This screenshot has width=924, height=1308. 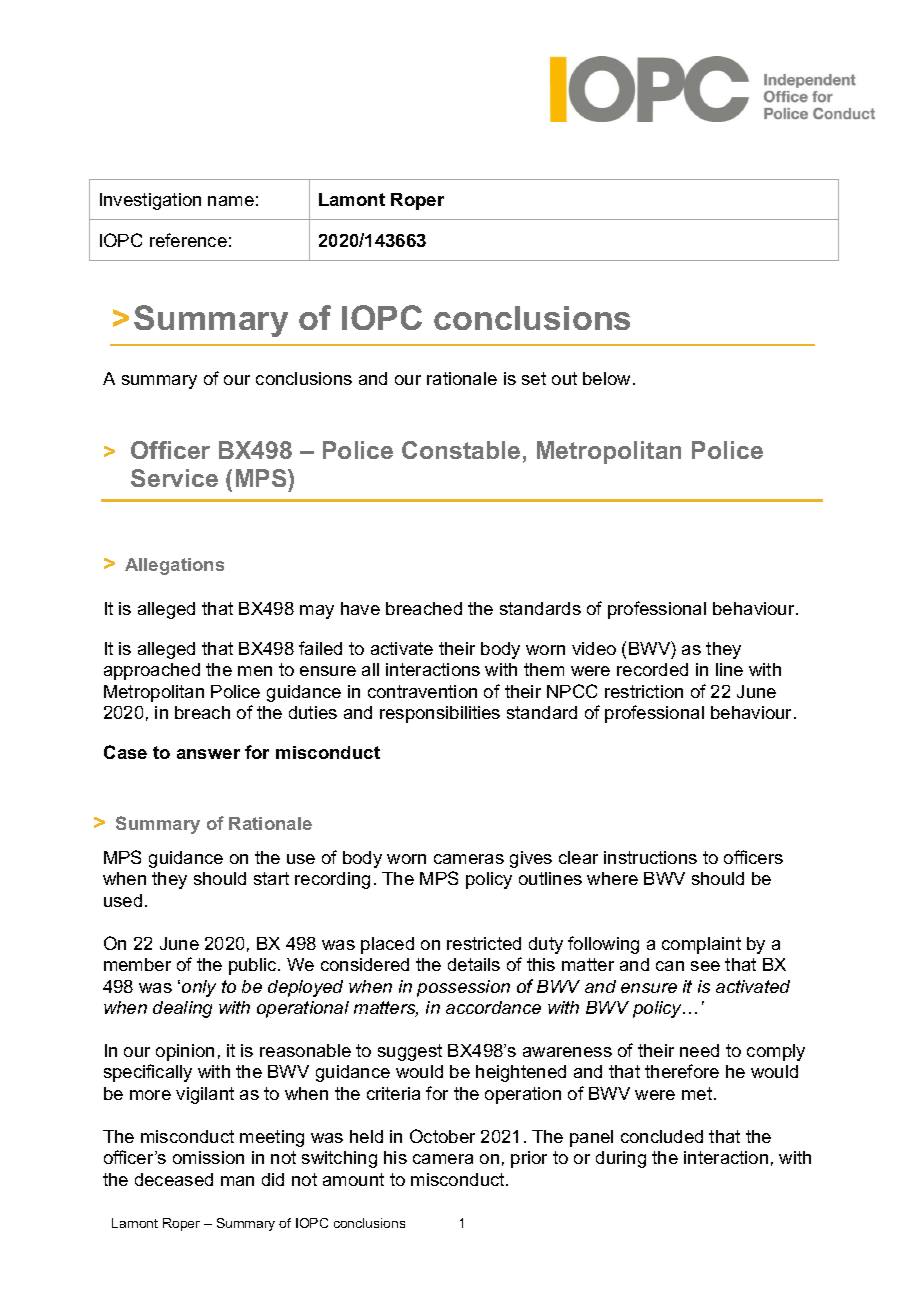 What do you see at coordinates (608, 378) in the screenshot?
I see `below` at bounding box center [608, 378].
